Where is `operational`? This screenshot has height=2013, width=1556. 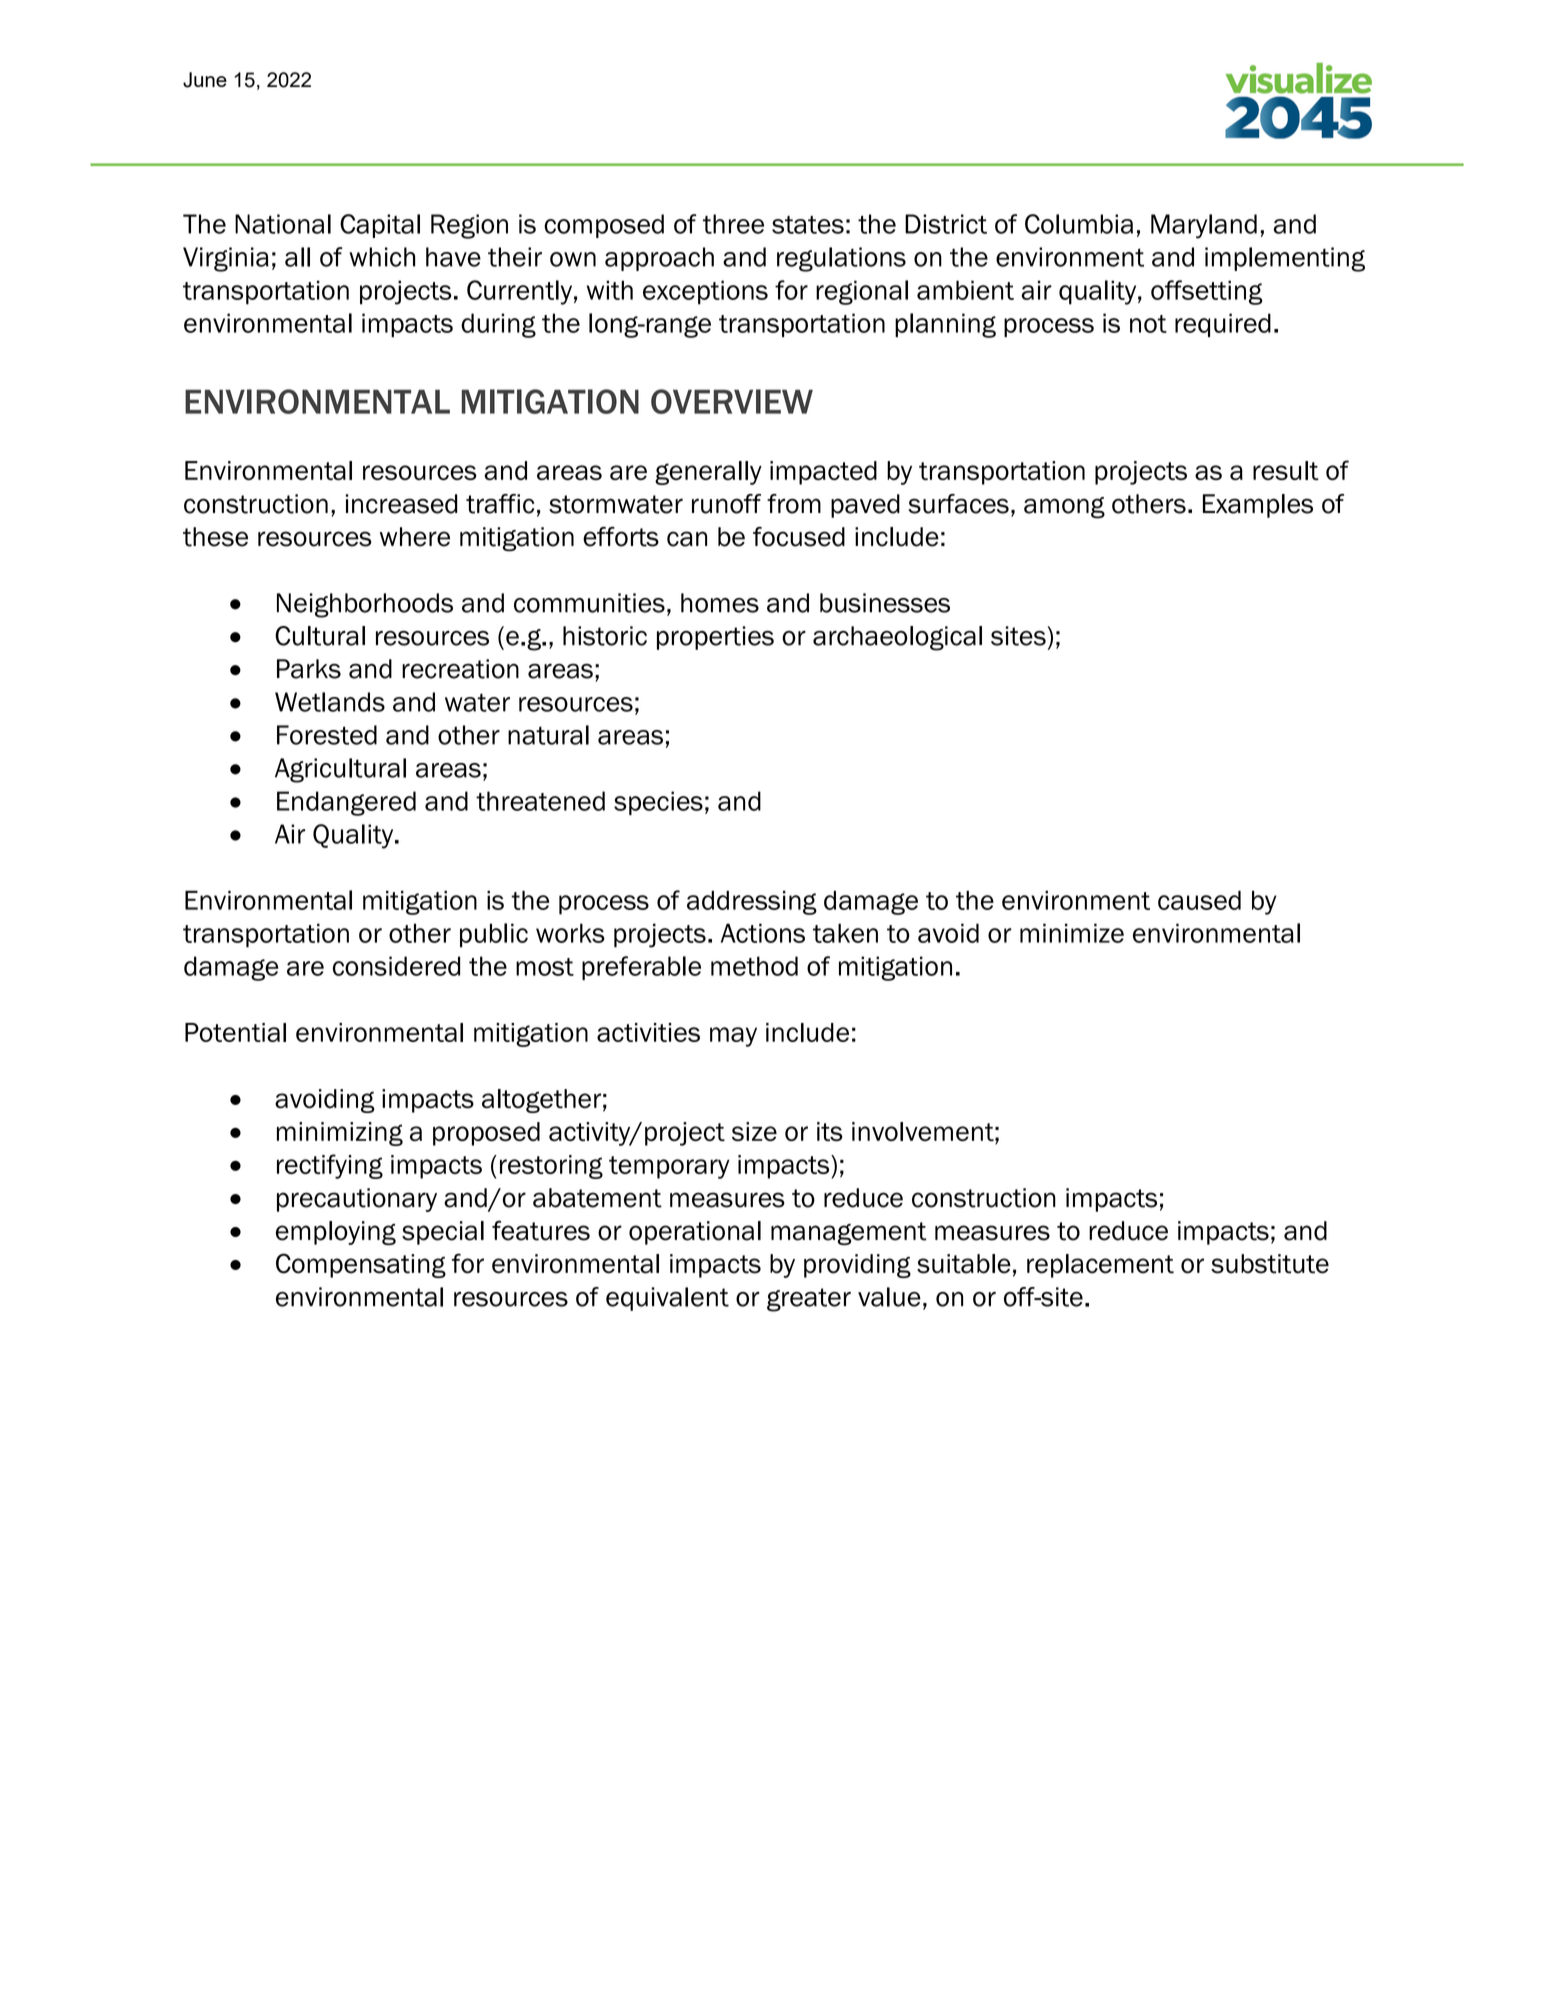
operational is located at coordinates (695, 1233).
